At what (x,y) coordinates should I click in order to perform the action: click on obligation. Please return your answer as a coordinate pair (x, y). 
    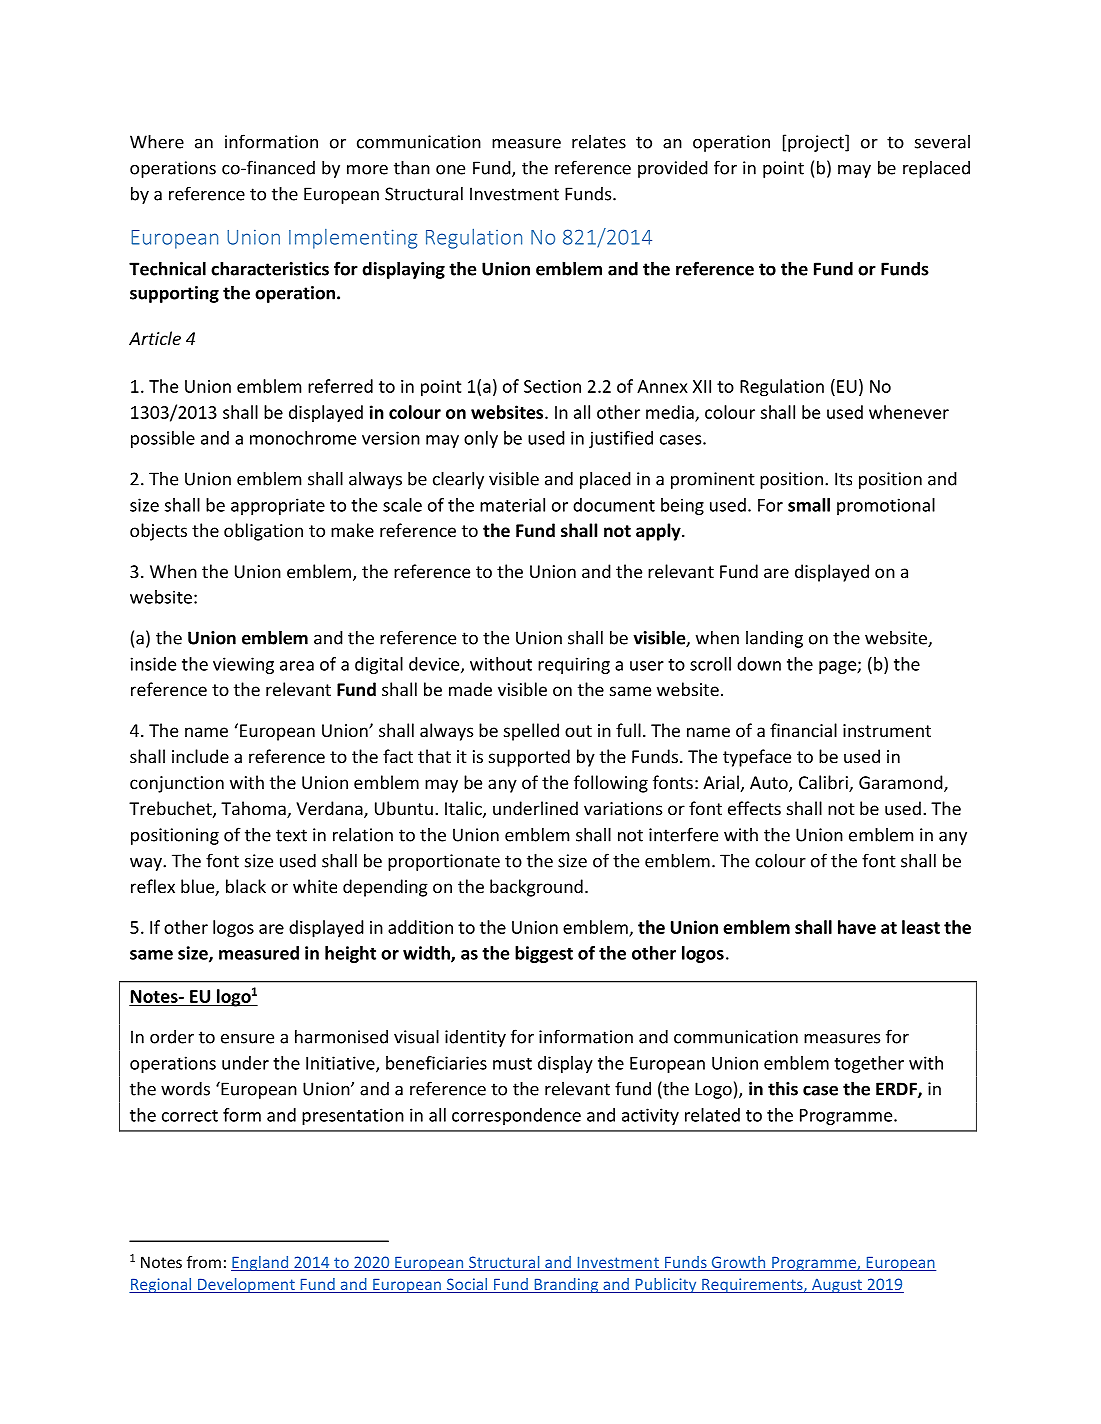
    Looking at the image, I should click on (263, 532).
